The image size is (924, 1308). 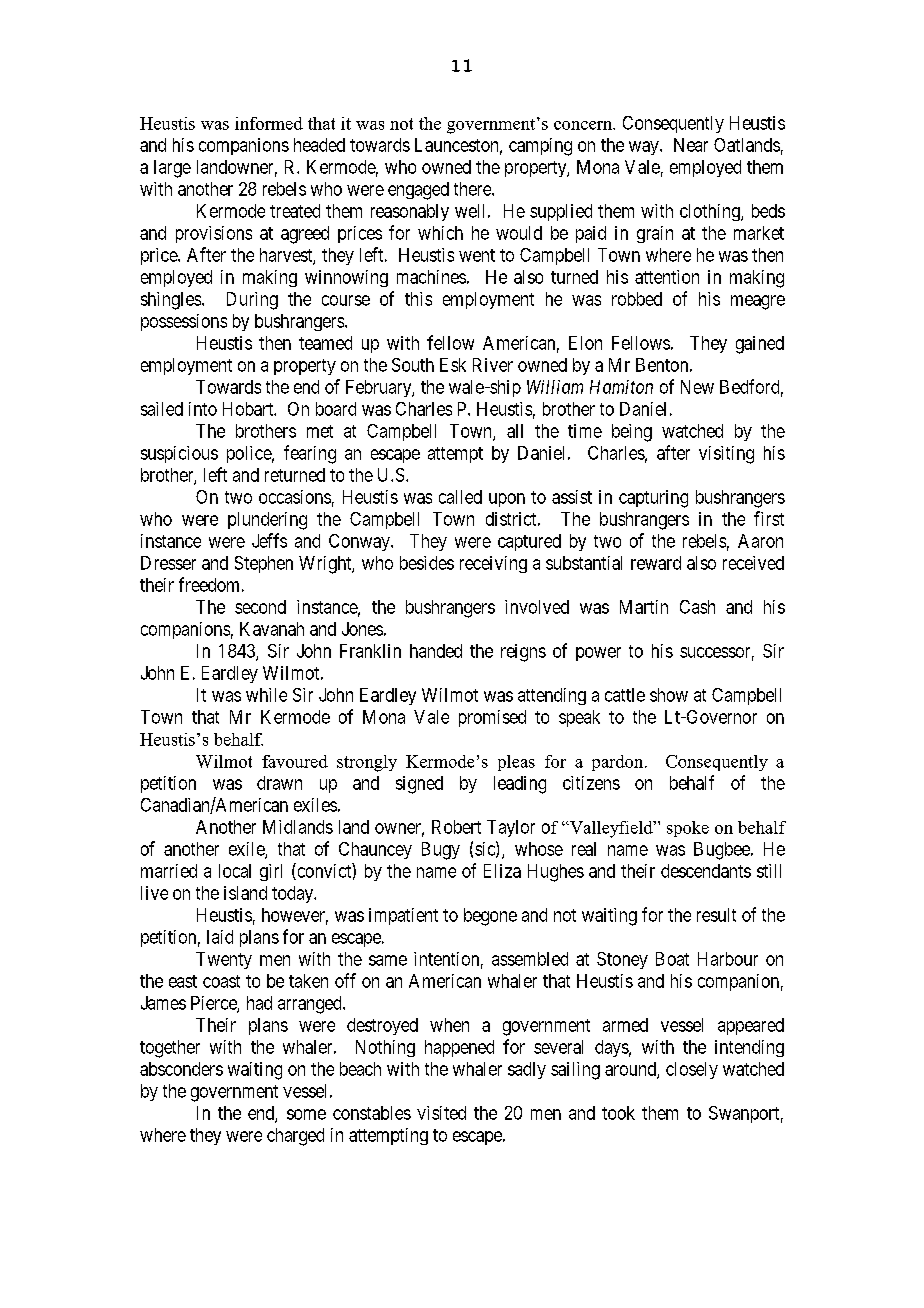 I want to click on informed, so click(x=269, y=123).
